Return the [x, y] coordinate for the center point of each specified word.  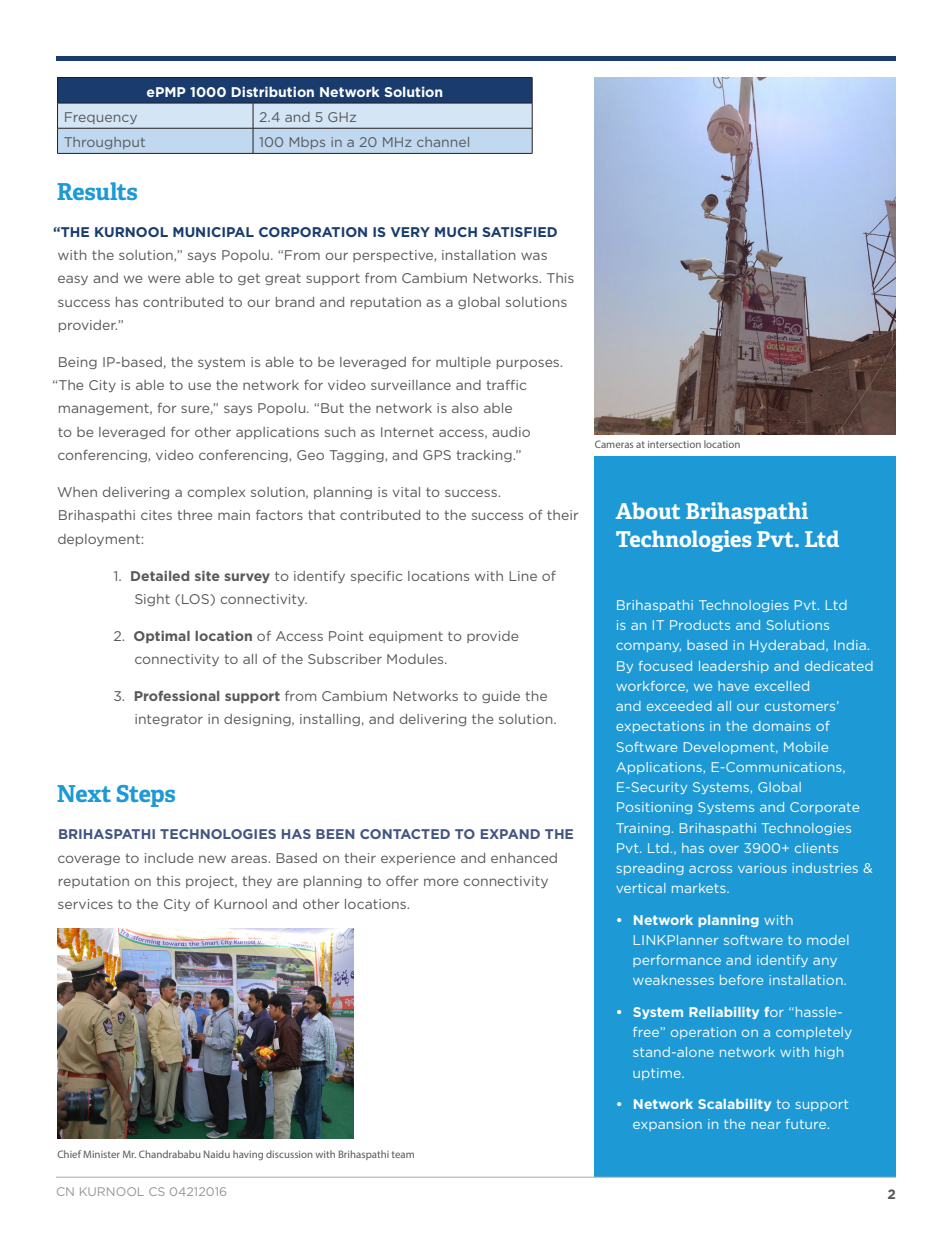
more [441, 882]
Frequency [101, 118]
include [169, 858]
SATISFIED [519, 232]
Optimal [162, 637]
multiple [463, 363]
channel [443, 142]
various [762, 868]
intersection [674, 444]
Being [78, 363]
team [403, 1154]
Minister [101, 1154]
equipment [406, 637]
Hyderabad [788, 646]
